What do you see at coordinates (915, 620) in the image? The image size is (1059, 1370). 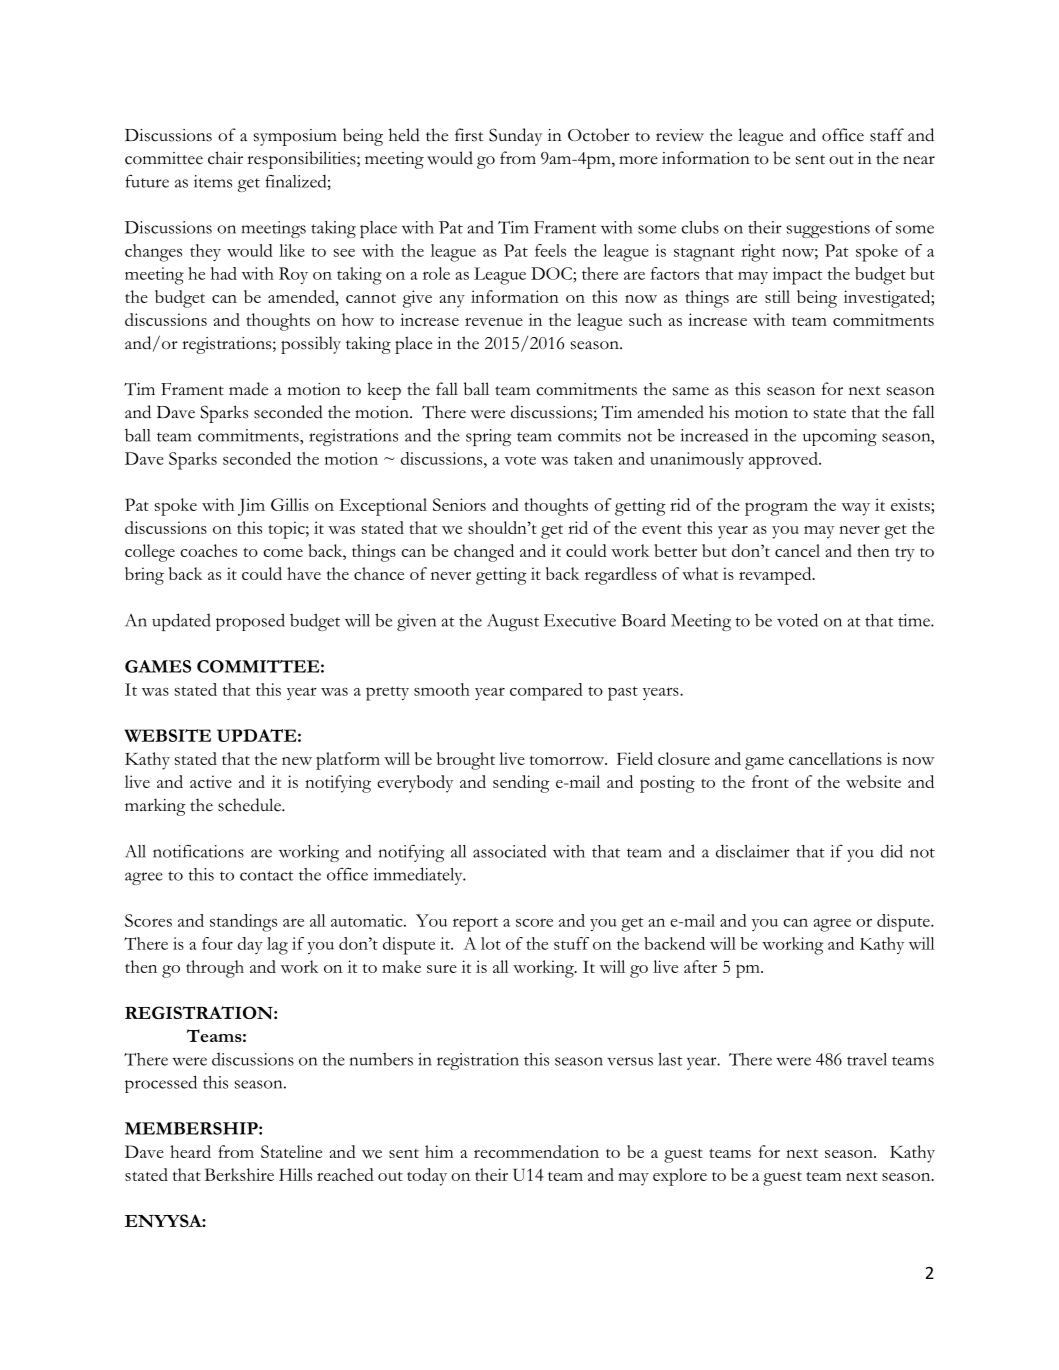 I see `time` at bounding box center [915, 620].
